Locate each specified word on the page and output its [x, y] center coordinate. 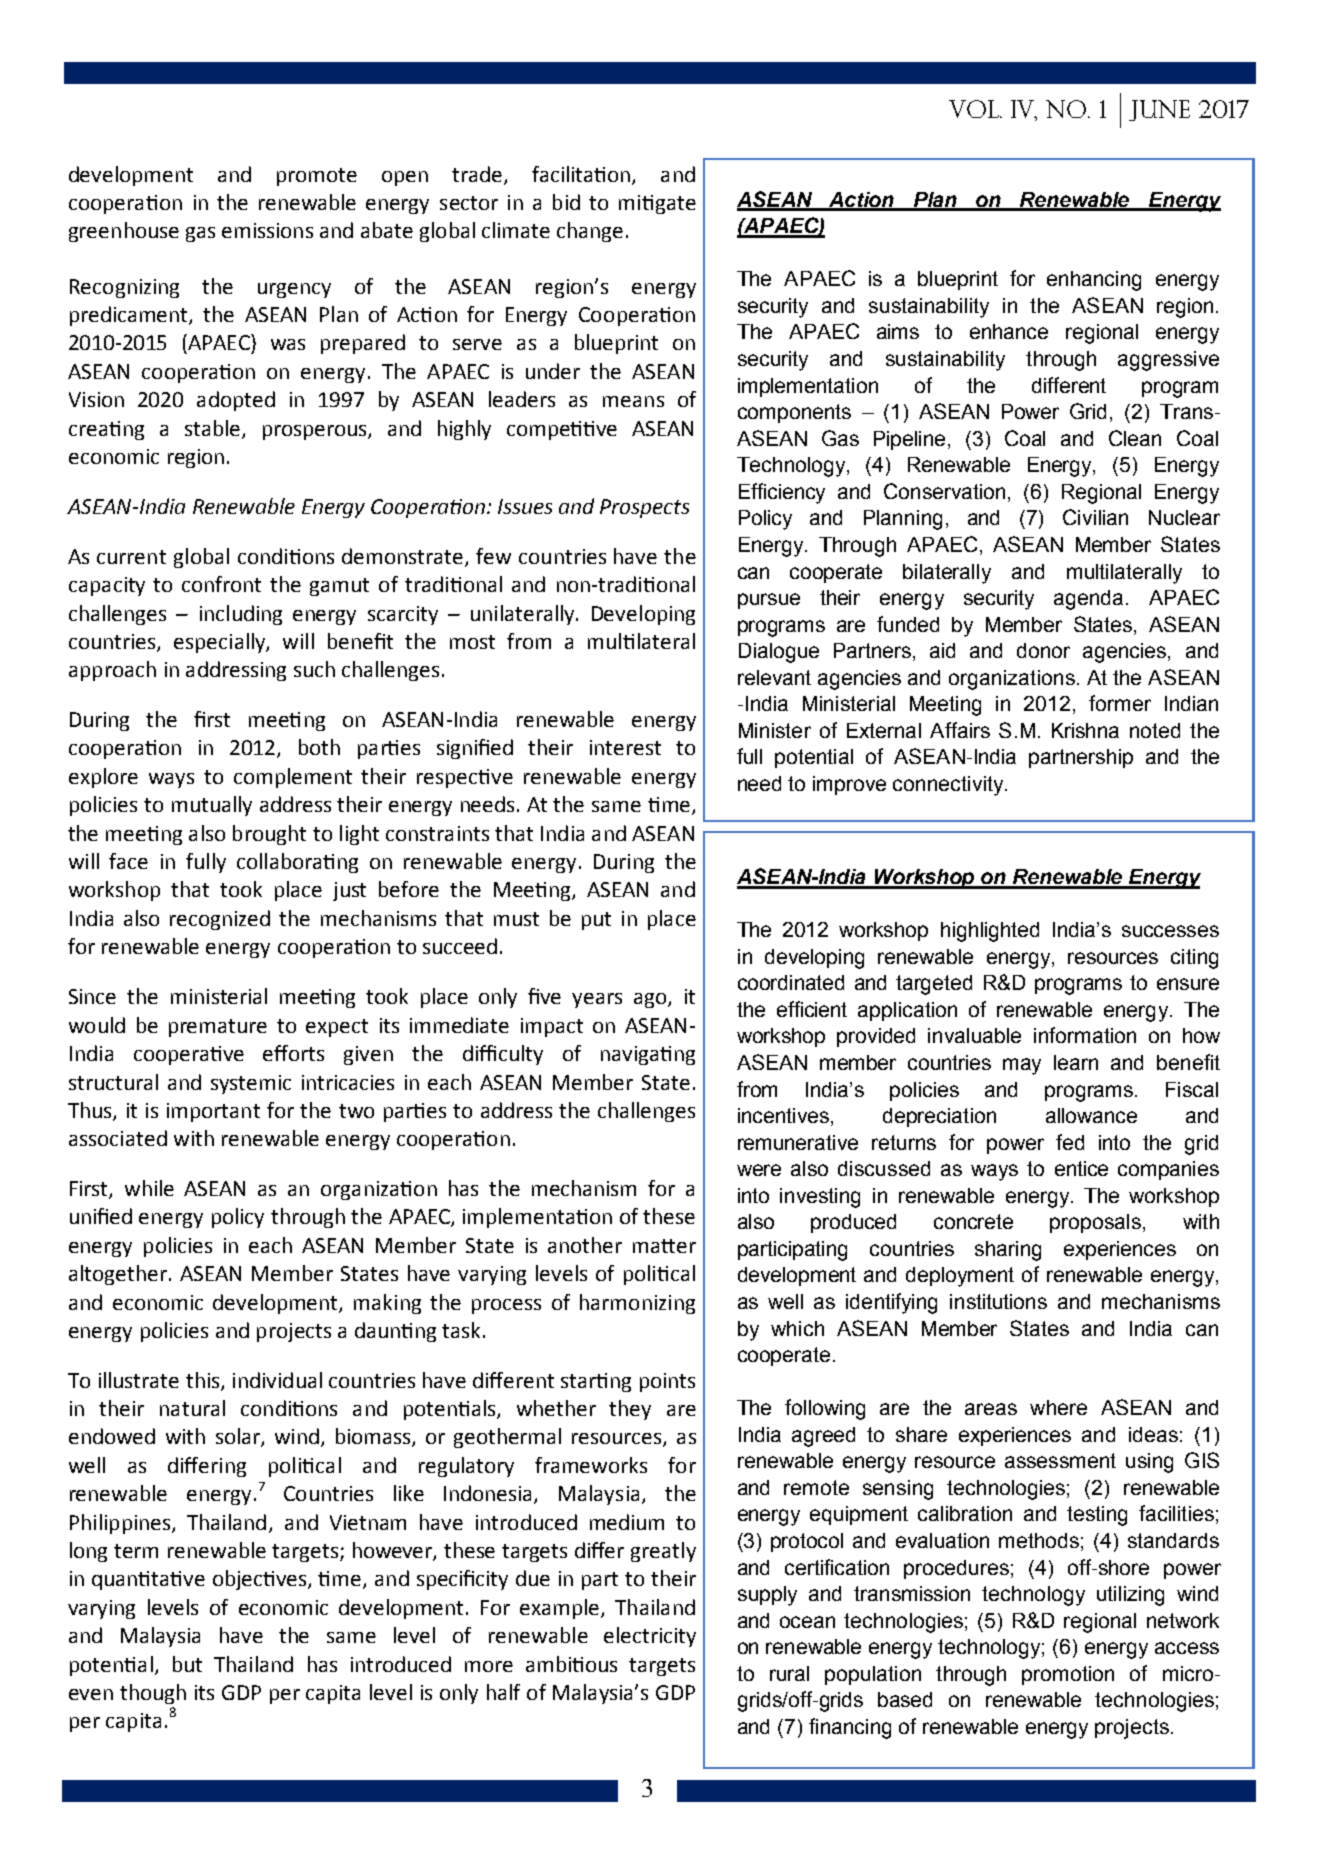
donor [1043, 650]
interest [625, 747]
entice [1081, 1168]
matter [664, 1246]
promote [317, 177]
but [187, 1664]
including [241, 615]
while [149, 1188]
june [1159, 110]
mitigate [657, 204]
